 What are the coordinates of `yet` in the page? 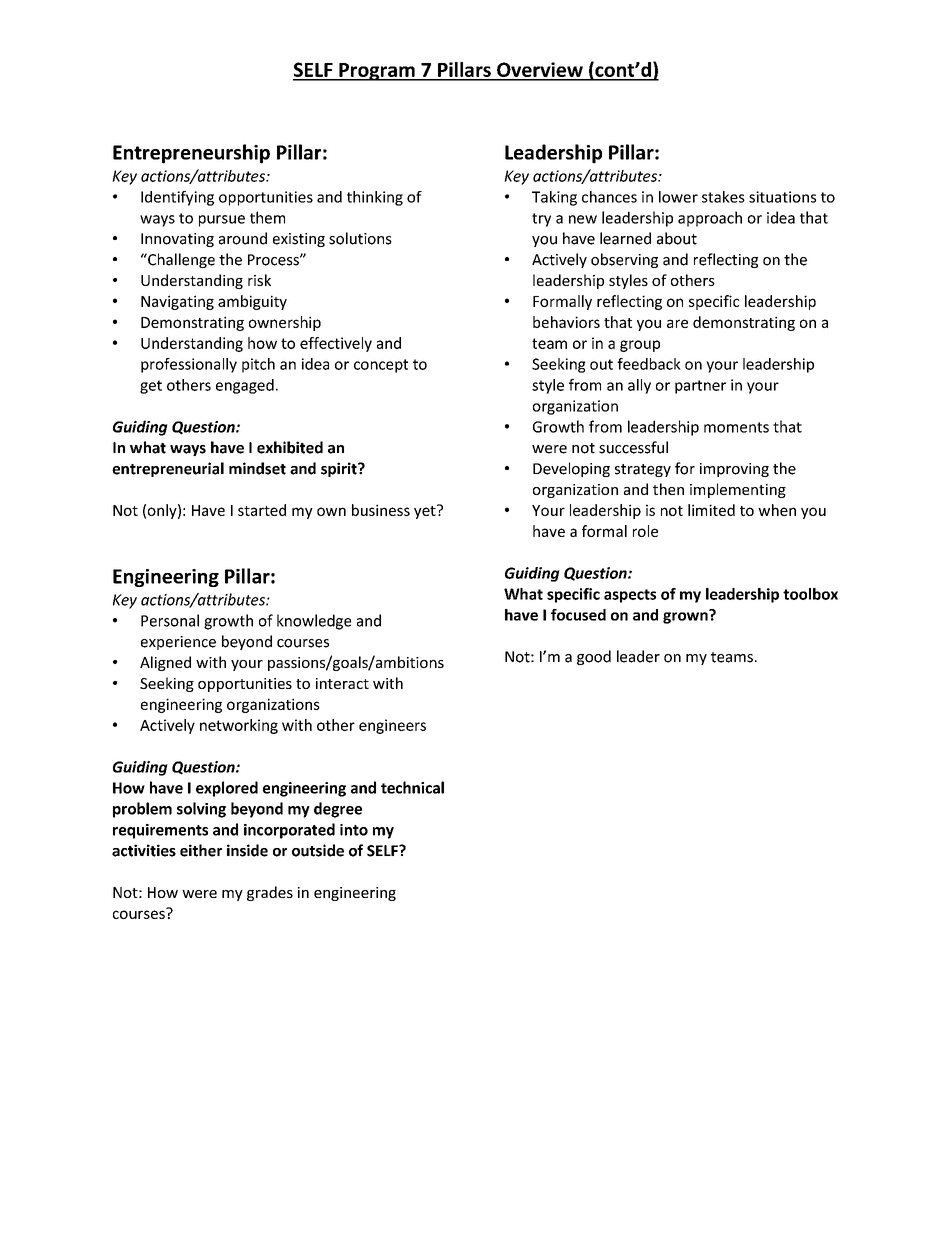 It's located at (426, 511).
